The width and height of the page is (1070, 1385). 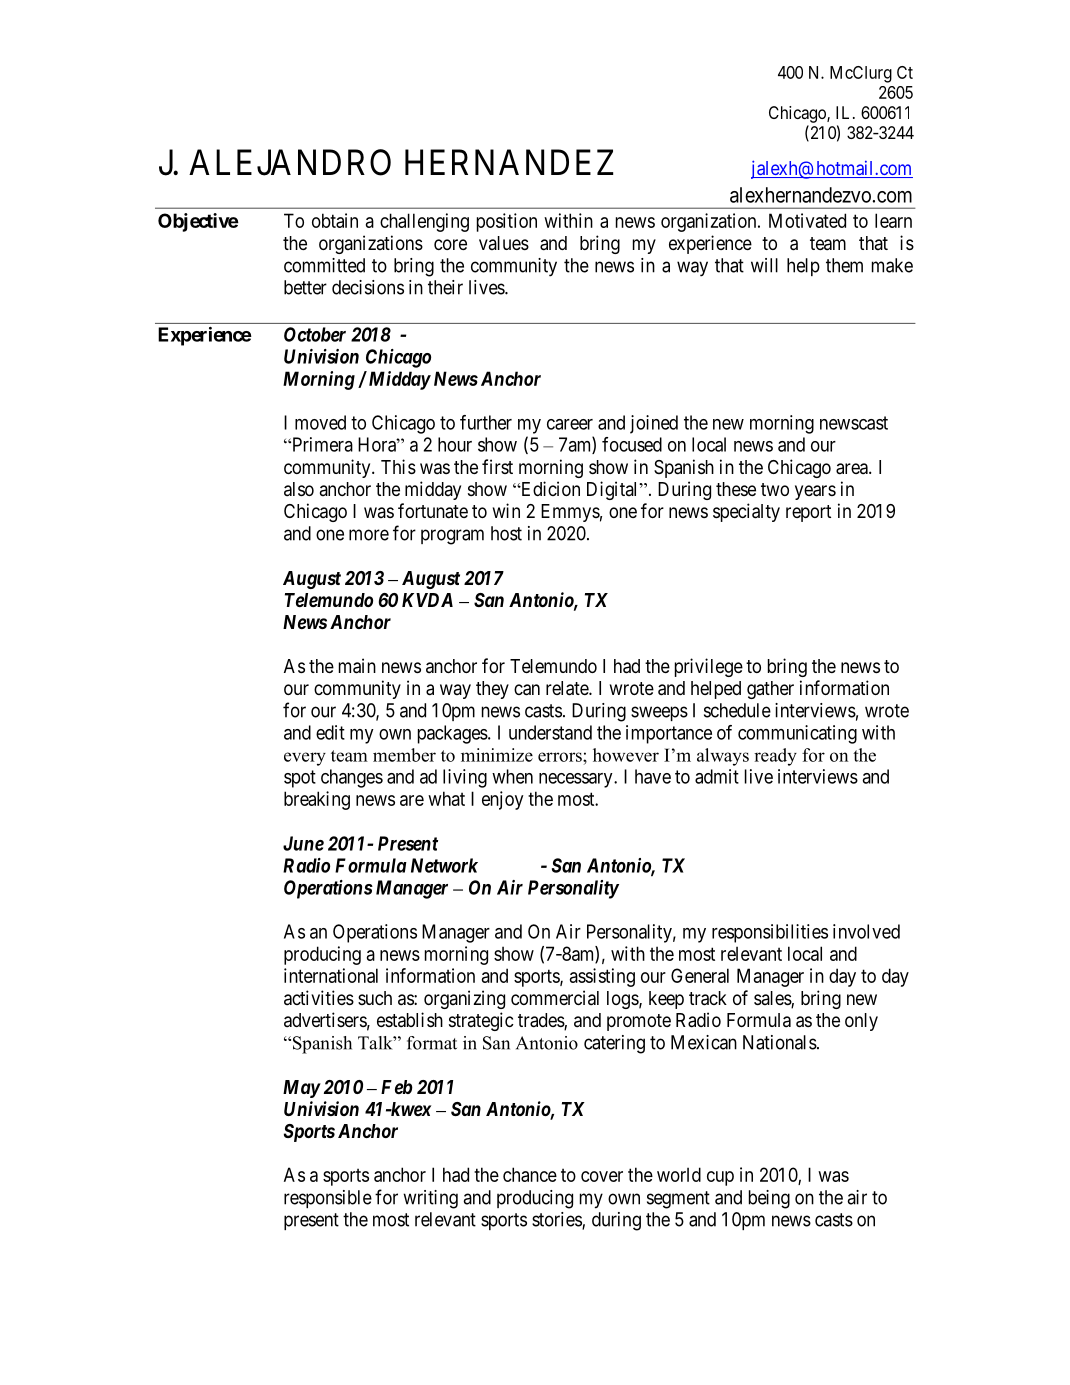 What do you see at coordinates (866, 931) in the page?
I see `involved` at bounding box center [866, 931].
